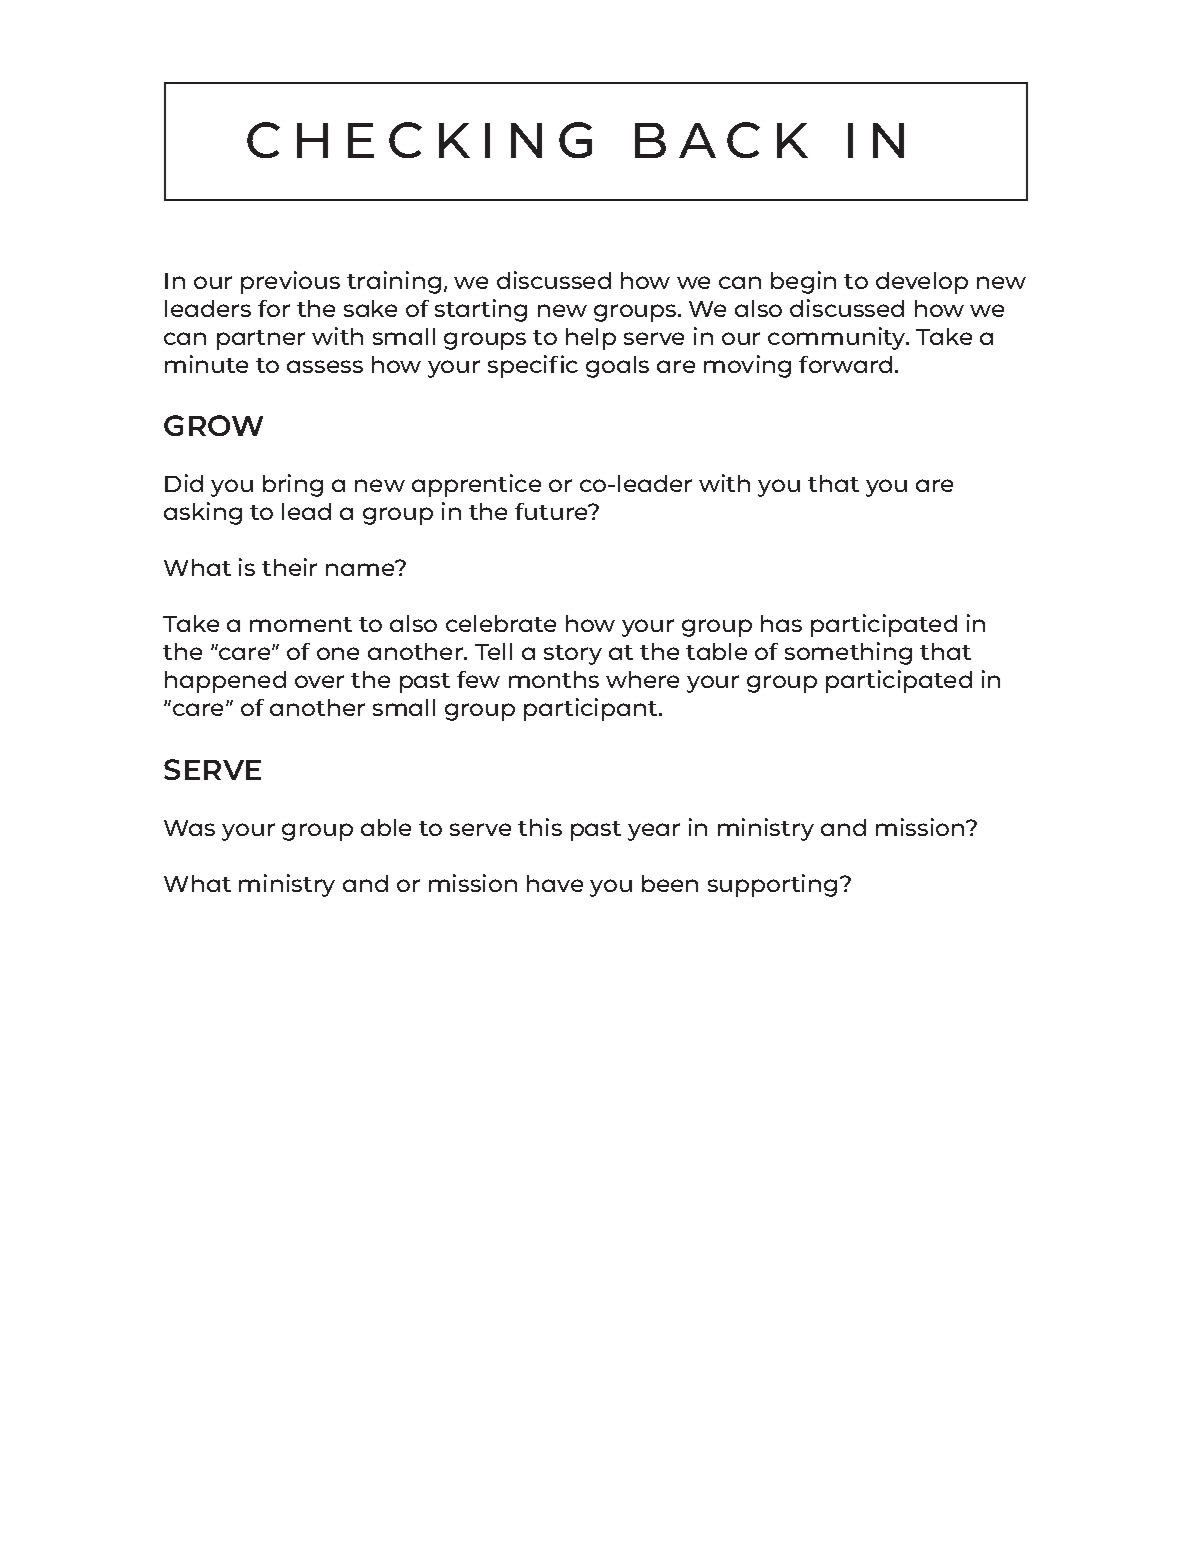 The height and width of the page is (1543, 1192). Describe the element at coordinates (838, 338) in the page. I see `community` at that location.
